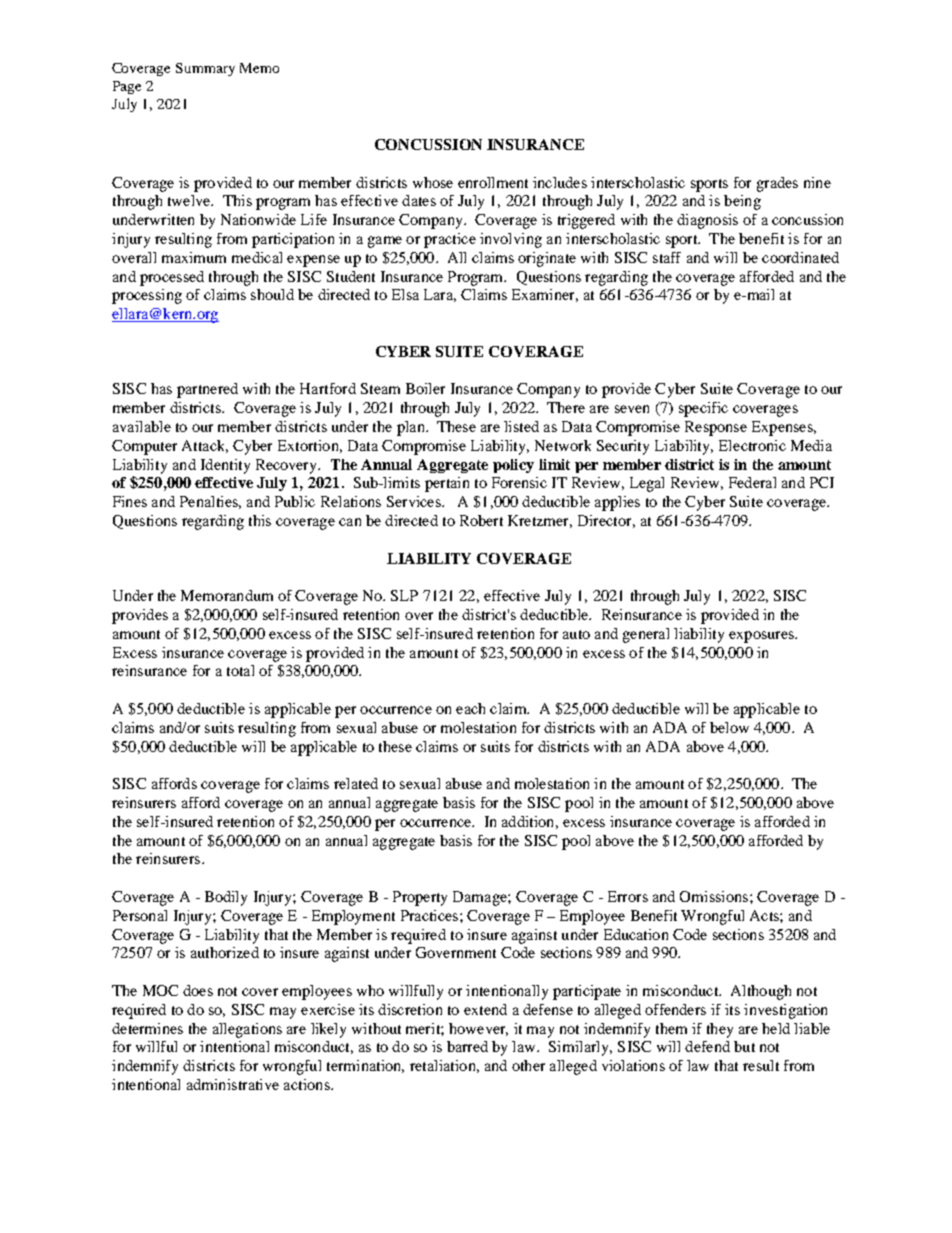 Image resolution: width=952 pixels, height=1233 pixels. I want to click on barred, so click(467, 1046).
